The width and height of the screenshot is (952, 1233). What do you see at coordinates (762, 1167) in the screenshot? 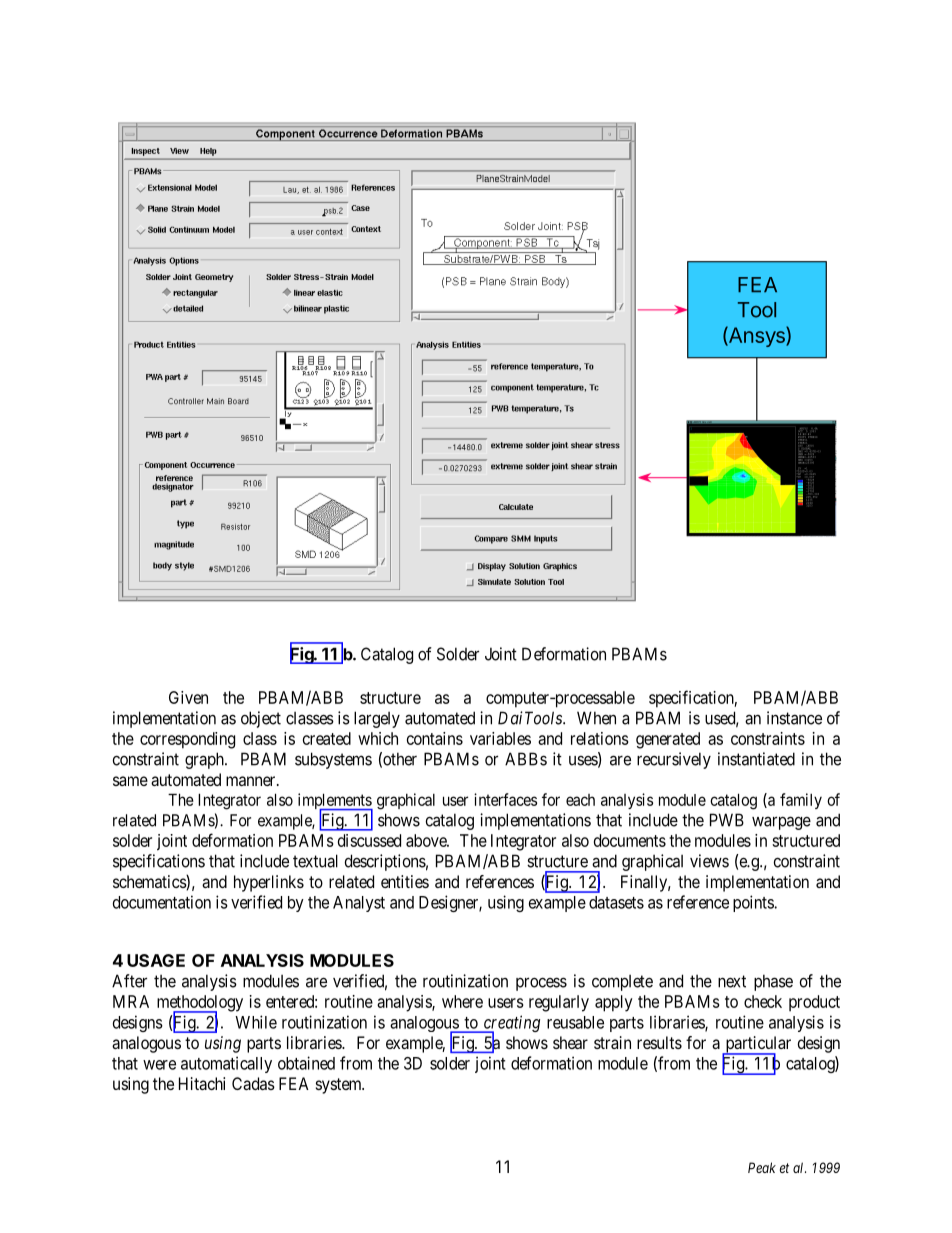
I see `Peak` at bounding box center [762, 1167].
